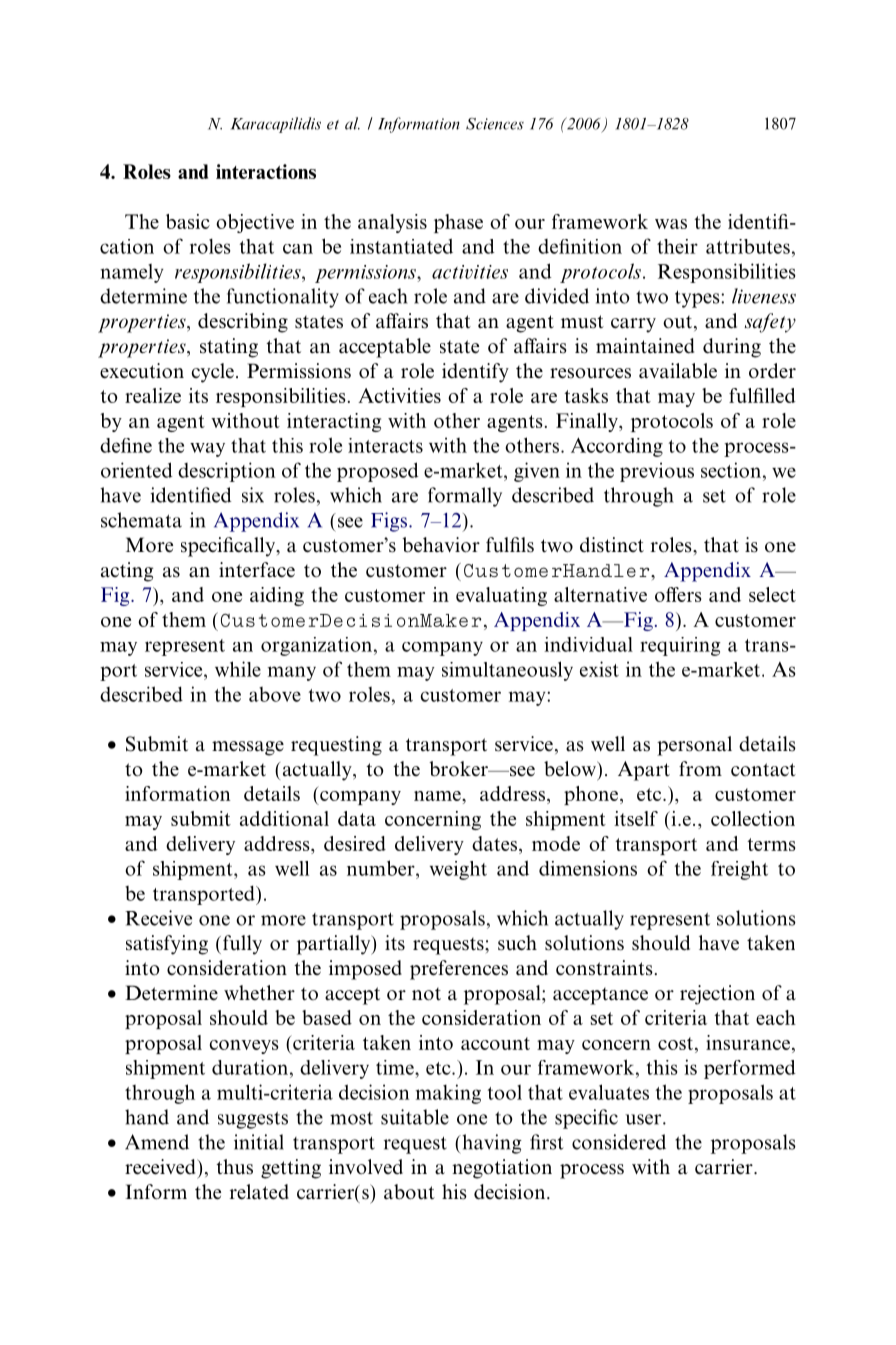  Describe the element at coordinates (495, 124) in the screenshot. I see `Sciences` at that location.
